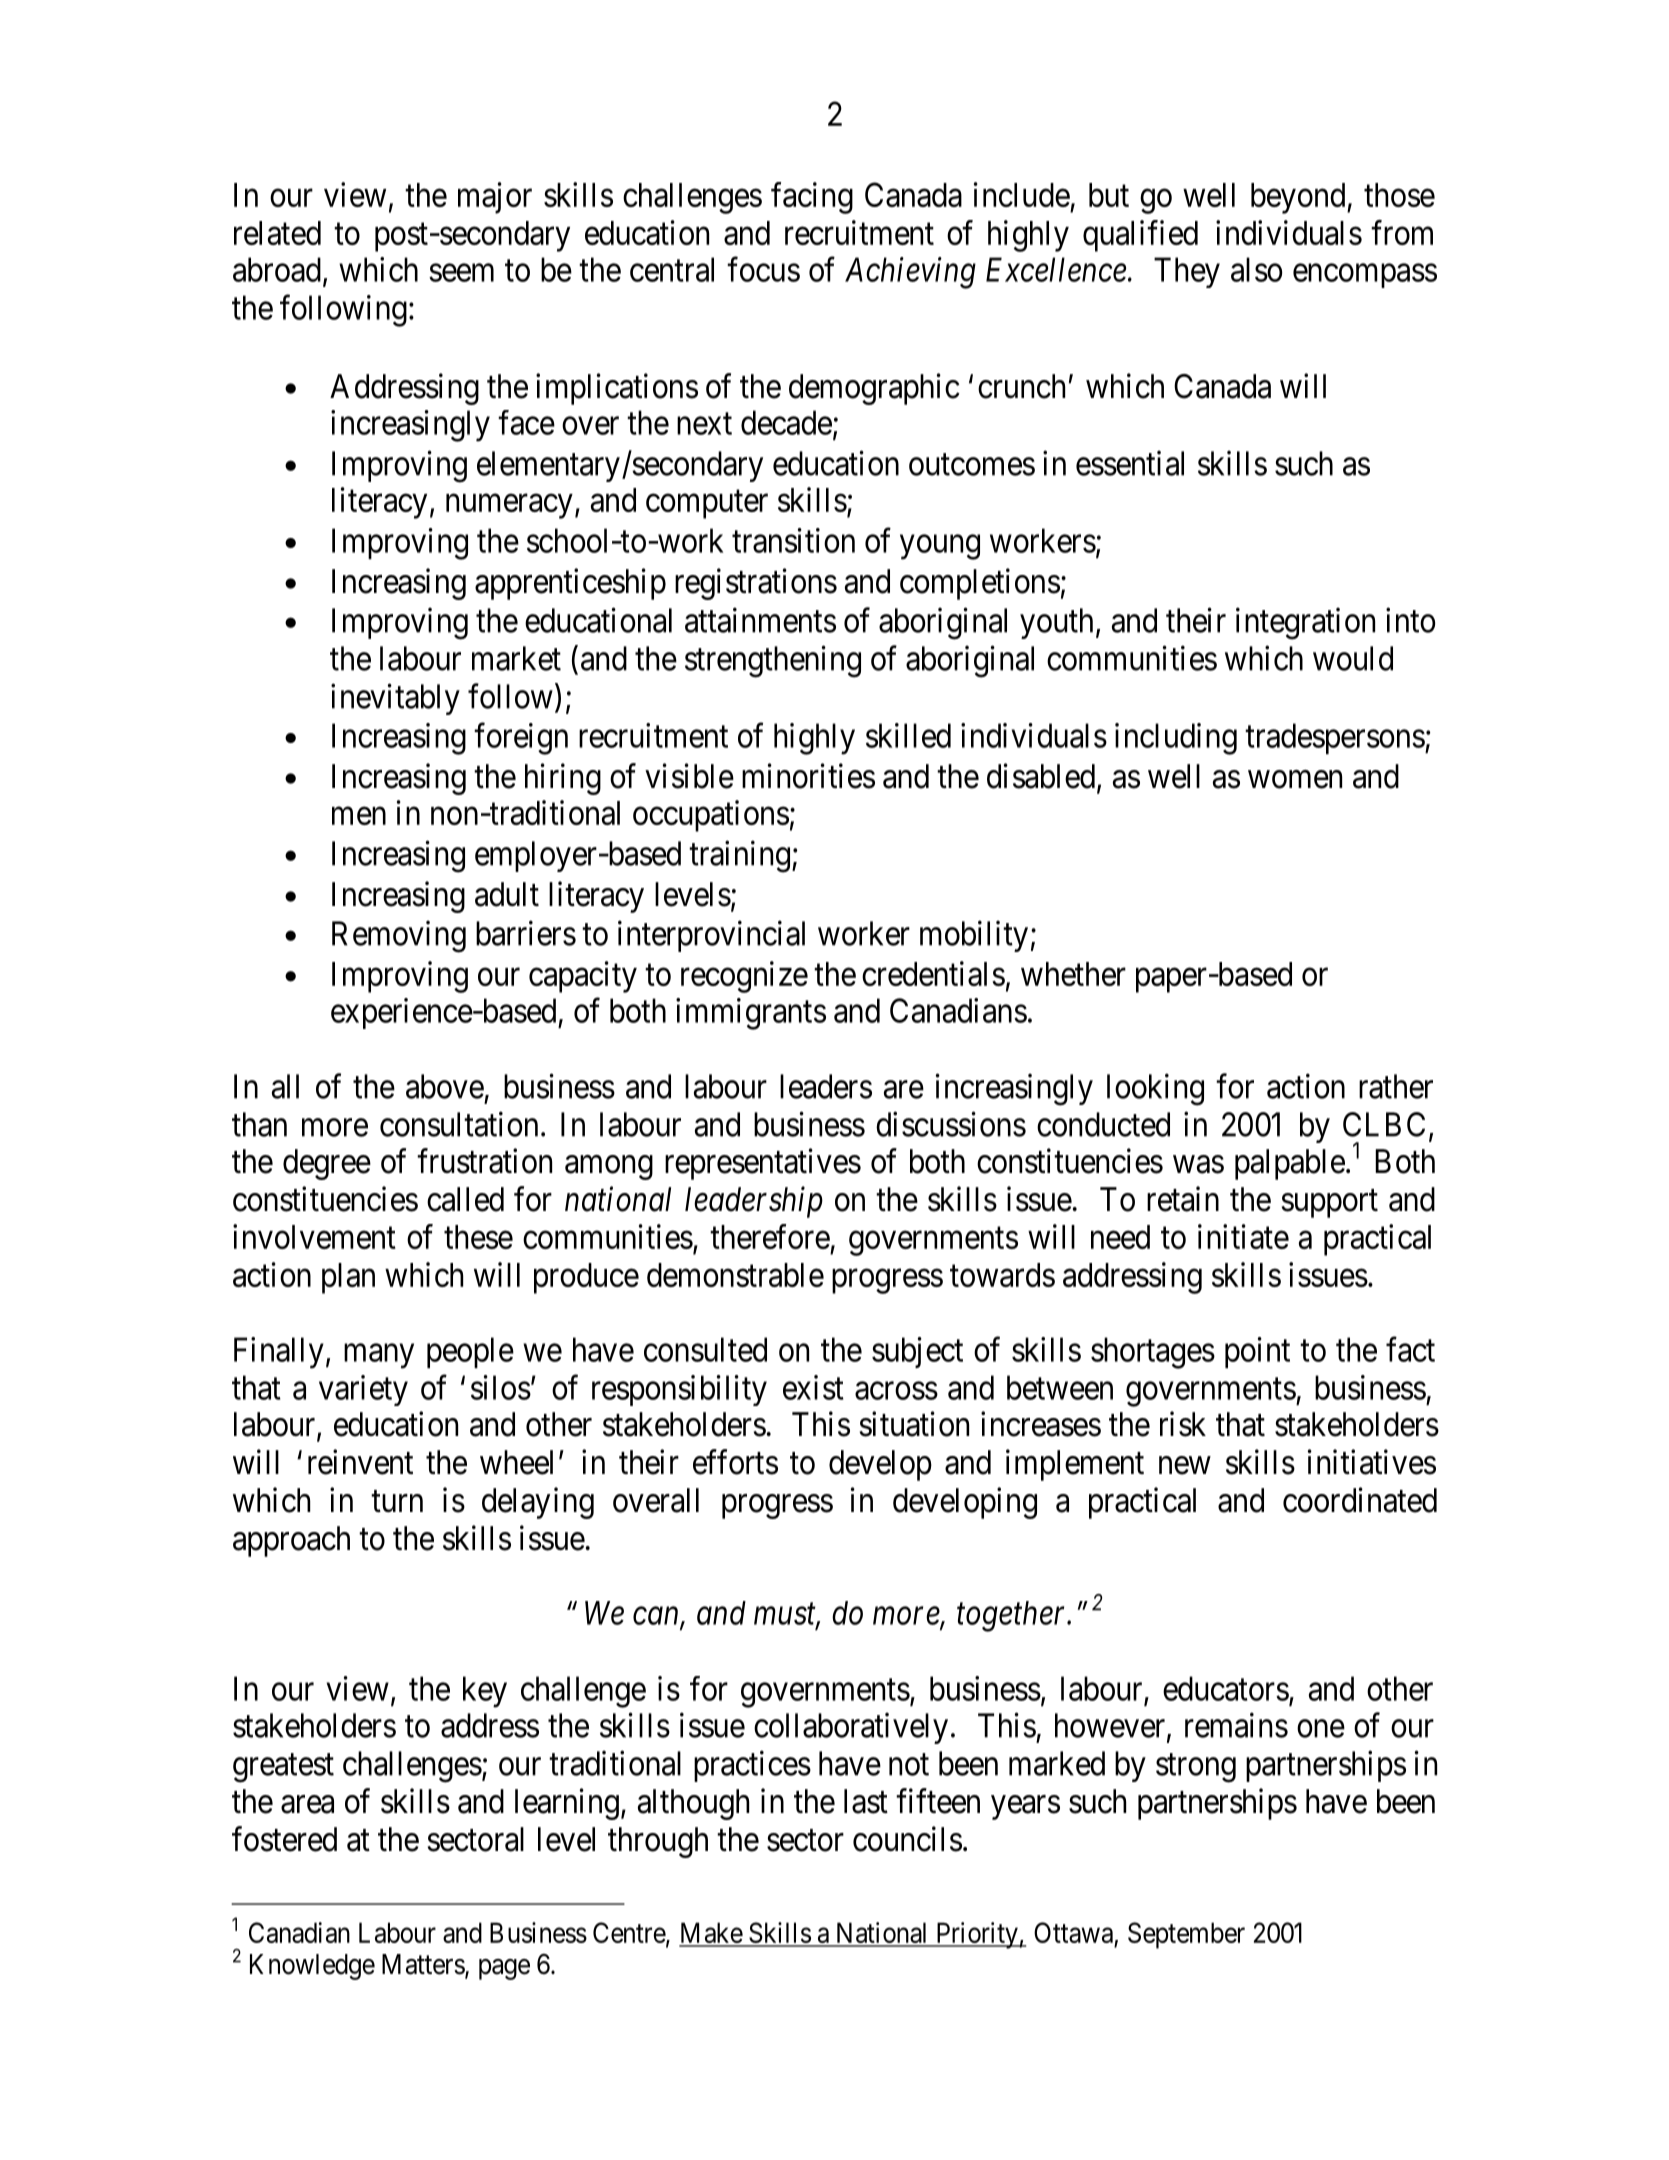 The width and height of the screenshot is (1669, 2160). What do you see at coordinates (1155, 1090) in the screenshot?
I see `looking` at bounding box center [1155, 1090].
